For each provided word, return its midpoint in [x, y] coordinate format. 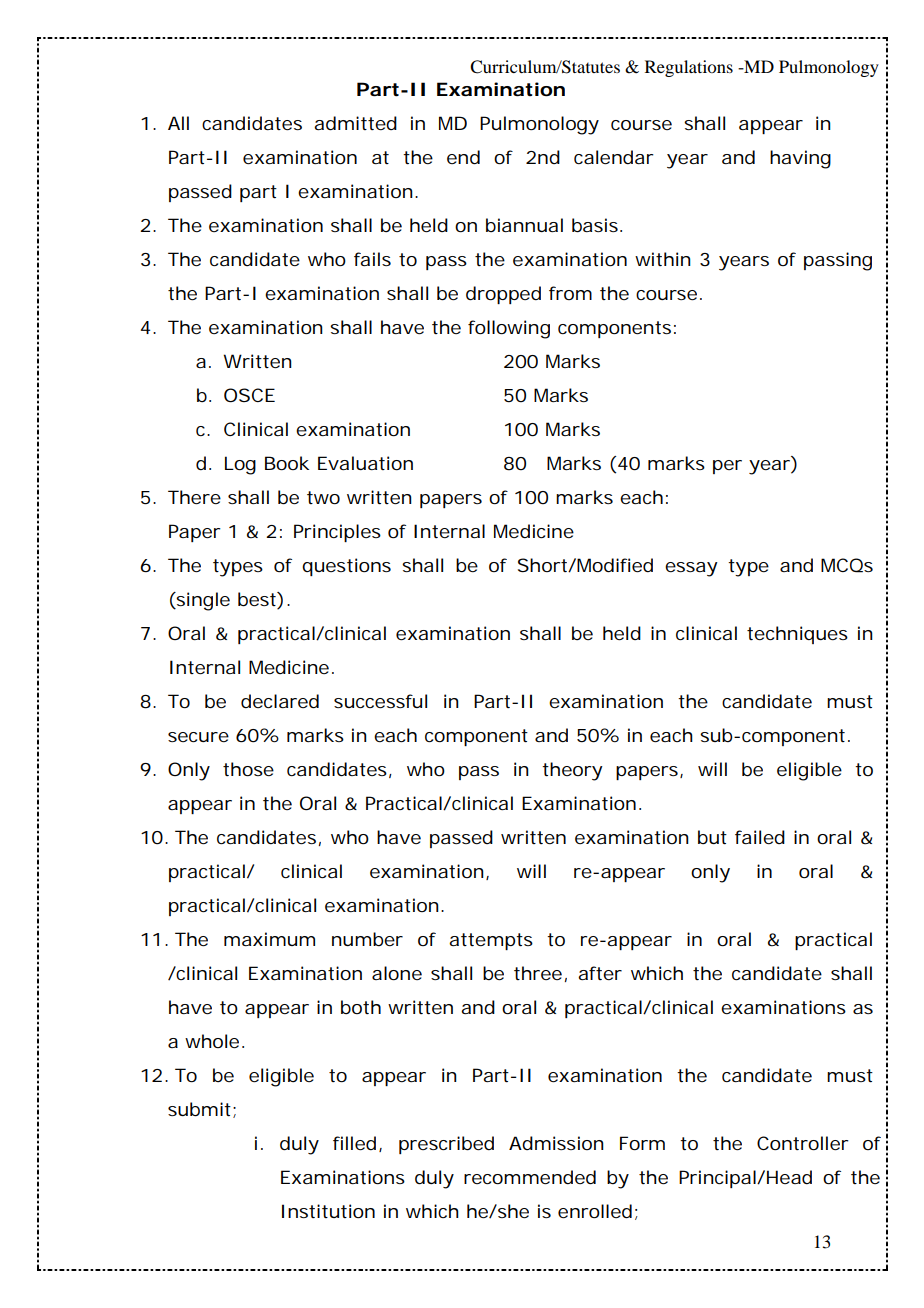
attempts [491, 941]
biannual [524, 225]
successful [380, 701]
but [712, 837]
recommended [530, 1177]
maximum [269, 939]
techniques [797, 635]
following [509, 329]
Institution [328, 1211]
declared [280, 701]
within [663, 259]
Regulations [689, 68]
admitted [355, 123]
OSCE [249, 395]
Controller [803, 1143]
